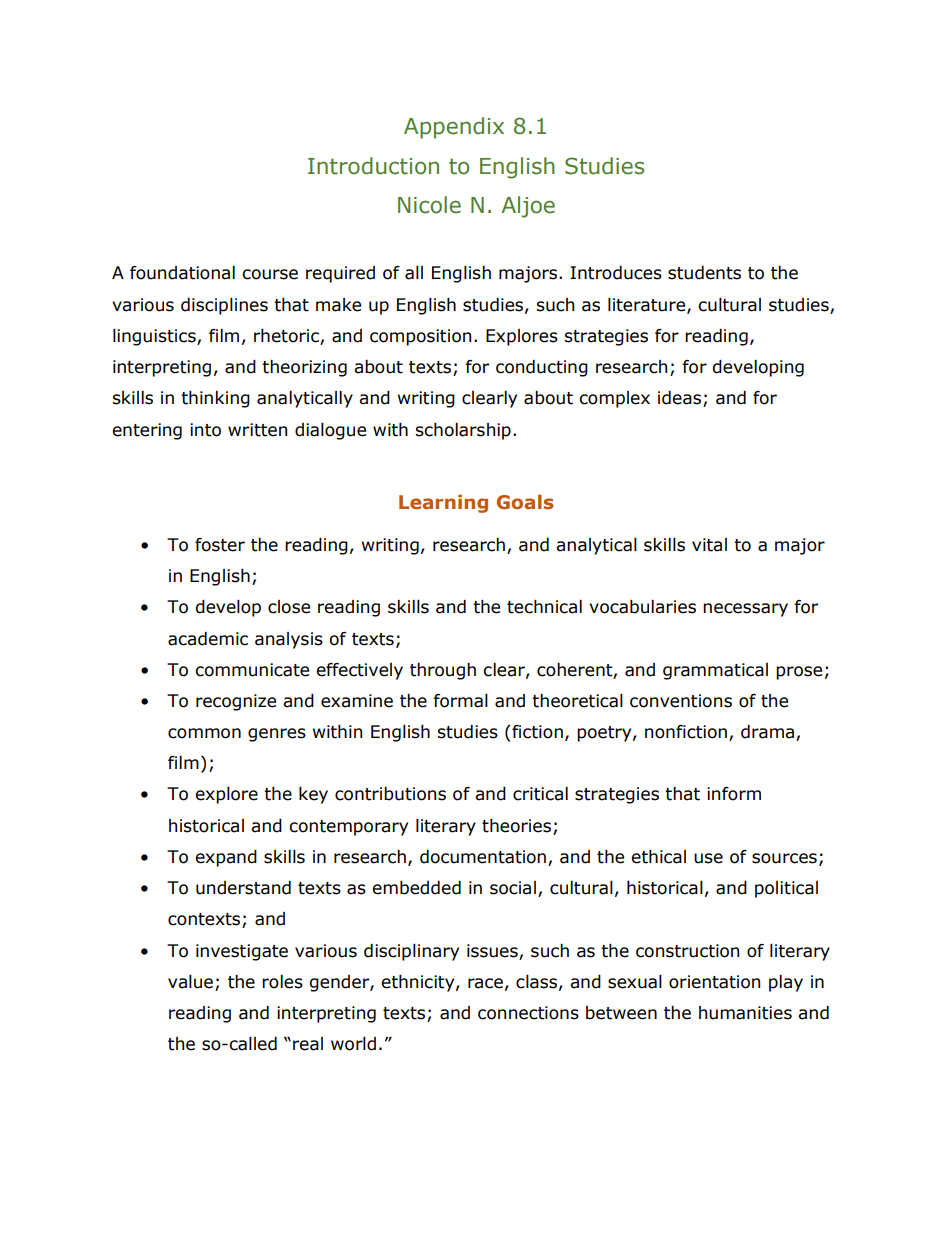  What do you see at coordinates (769, 733) in the screenshot?
I see `drama` at bounding box center [769, 733].
